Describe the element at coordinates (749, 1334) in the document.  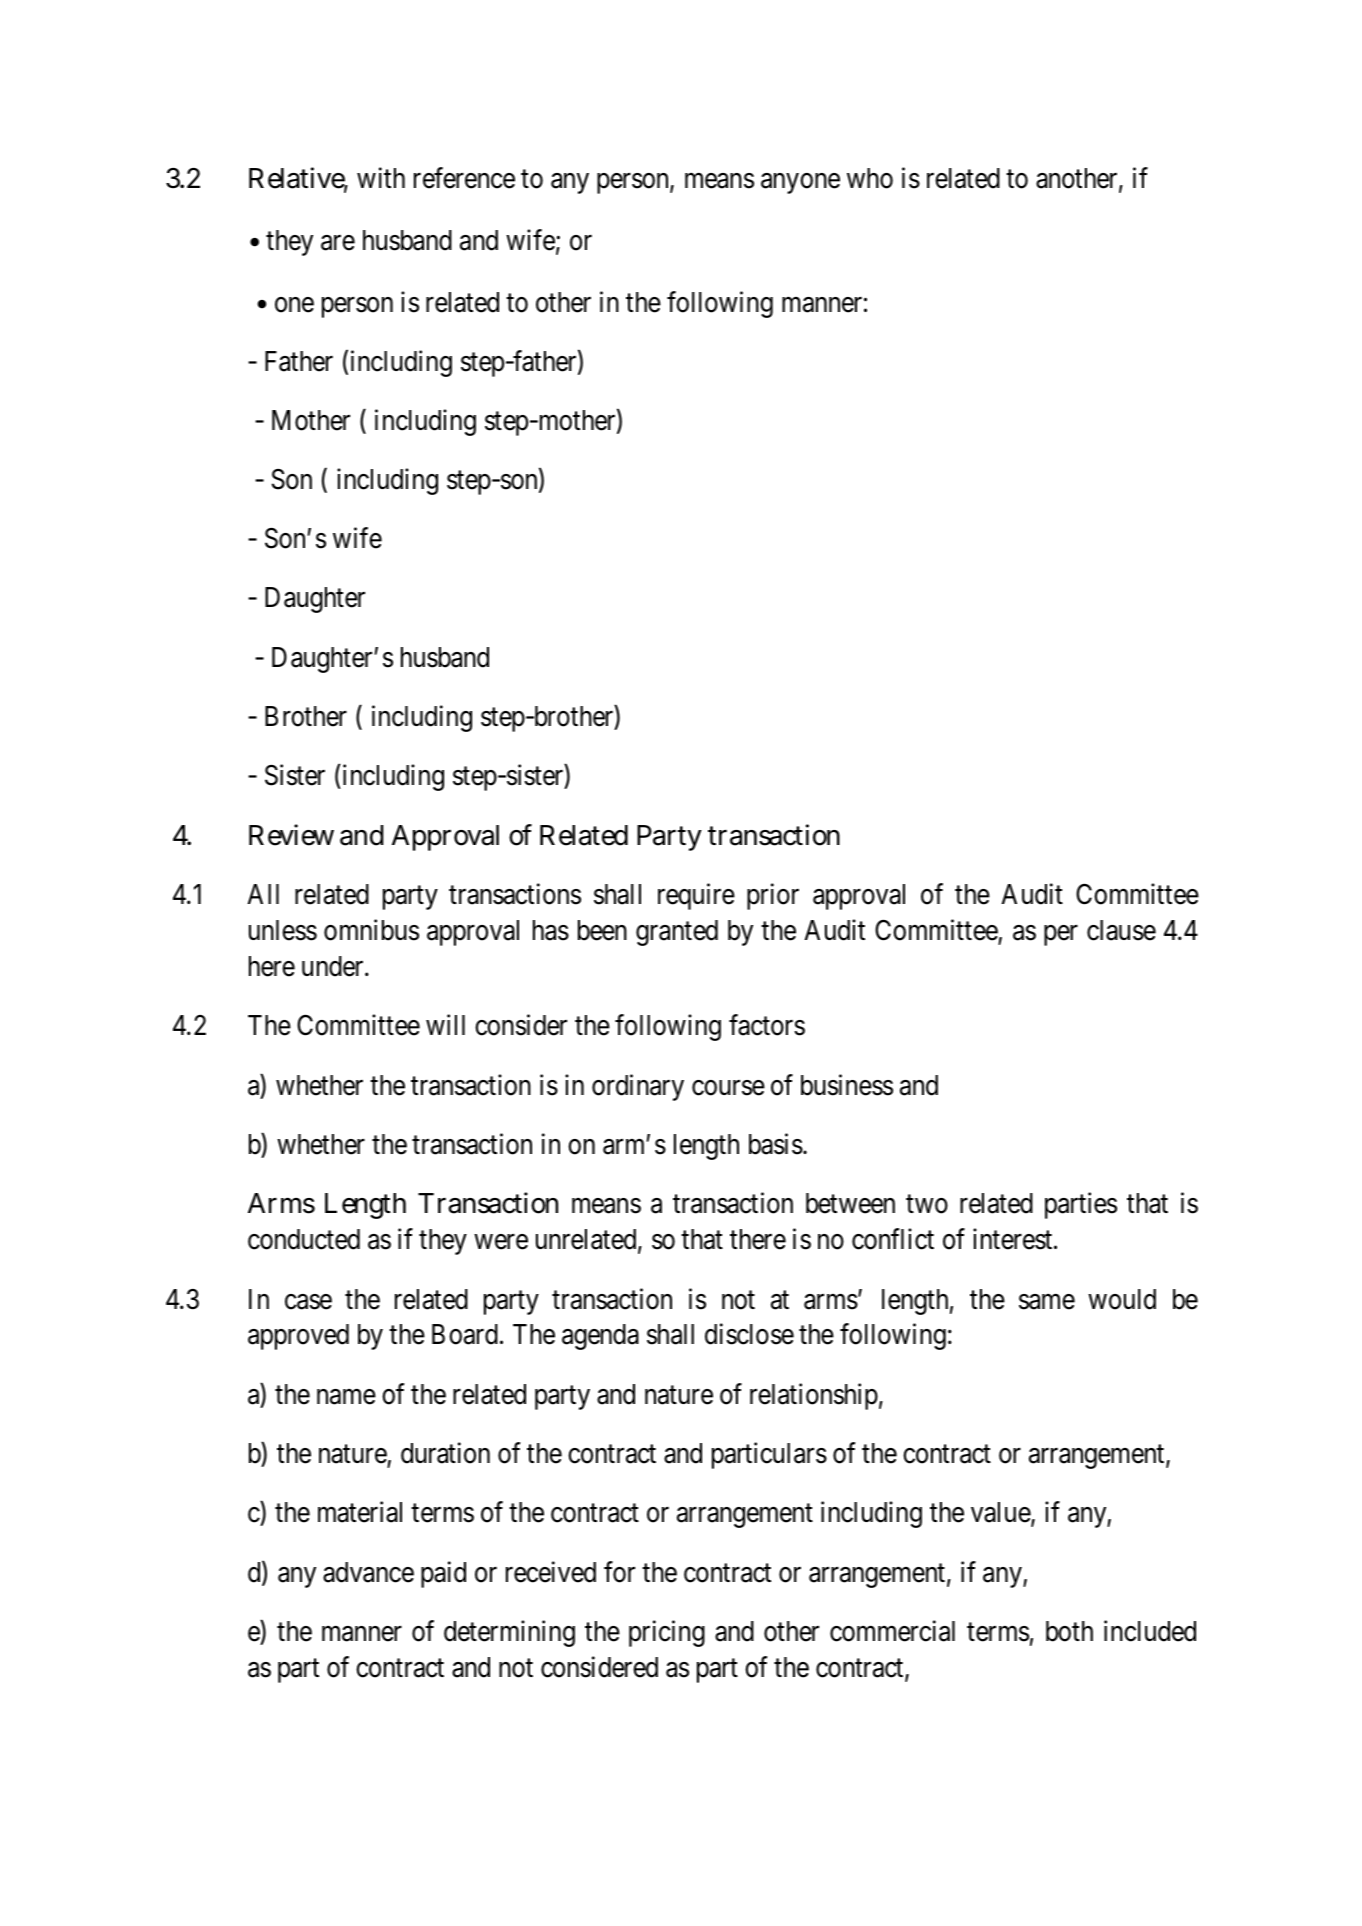
I see `disclose` at that location.
